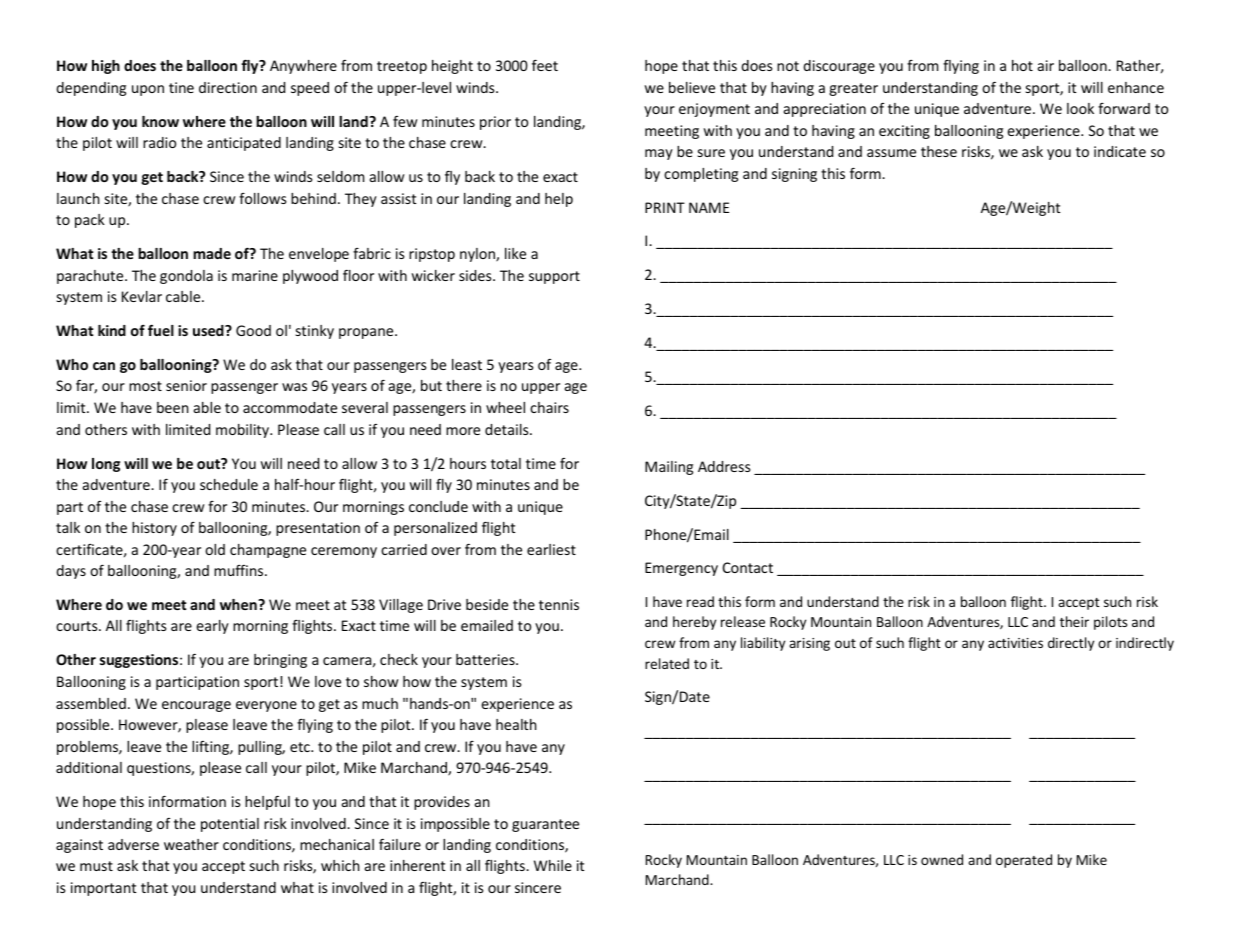 Image resolution: width=1233 pixels, height=952 pixels. What do you see at coordinates (181, 87) in the document?
I see `tine` at bounding box center [181, 87].
